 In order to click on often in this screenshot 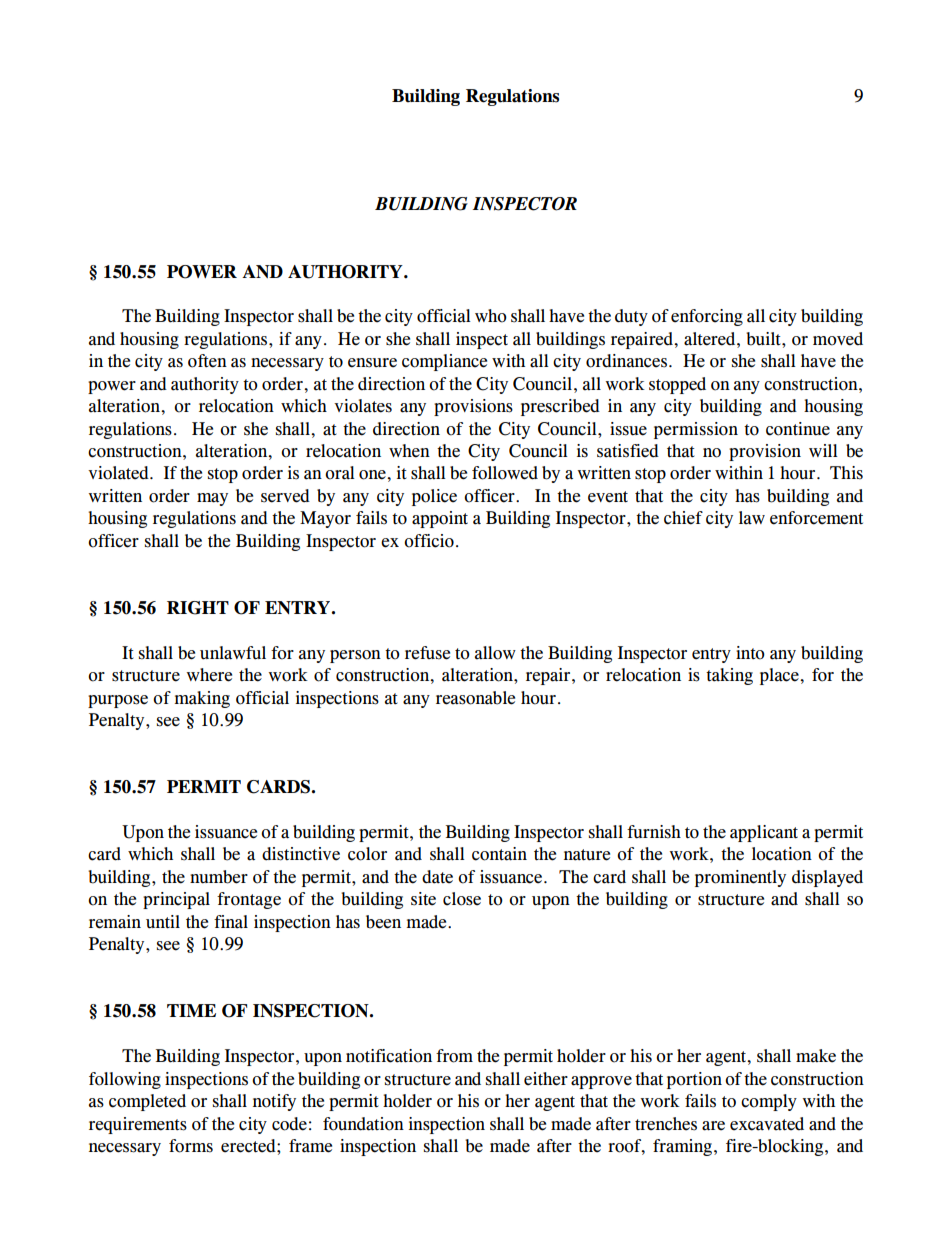, I will do `click(207, 361)`.
